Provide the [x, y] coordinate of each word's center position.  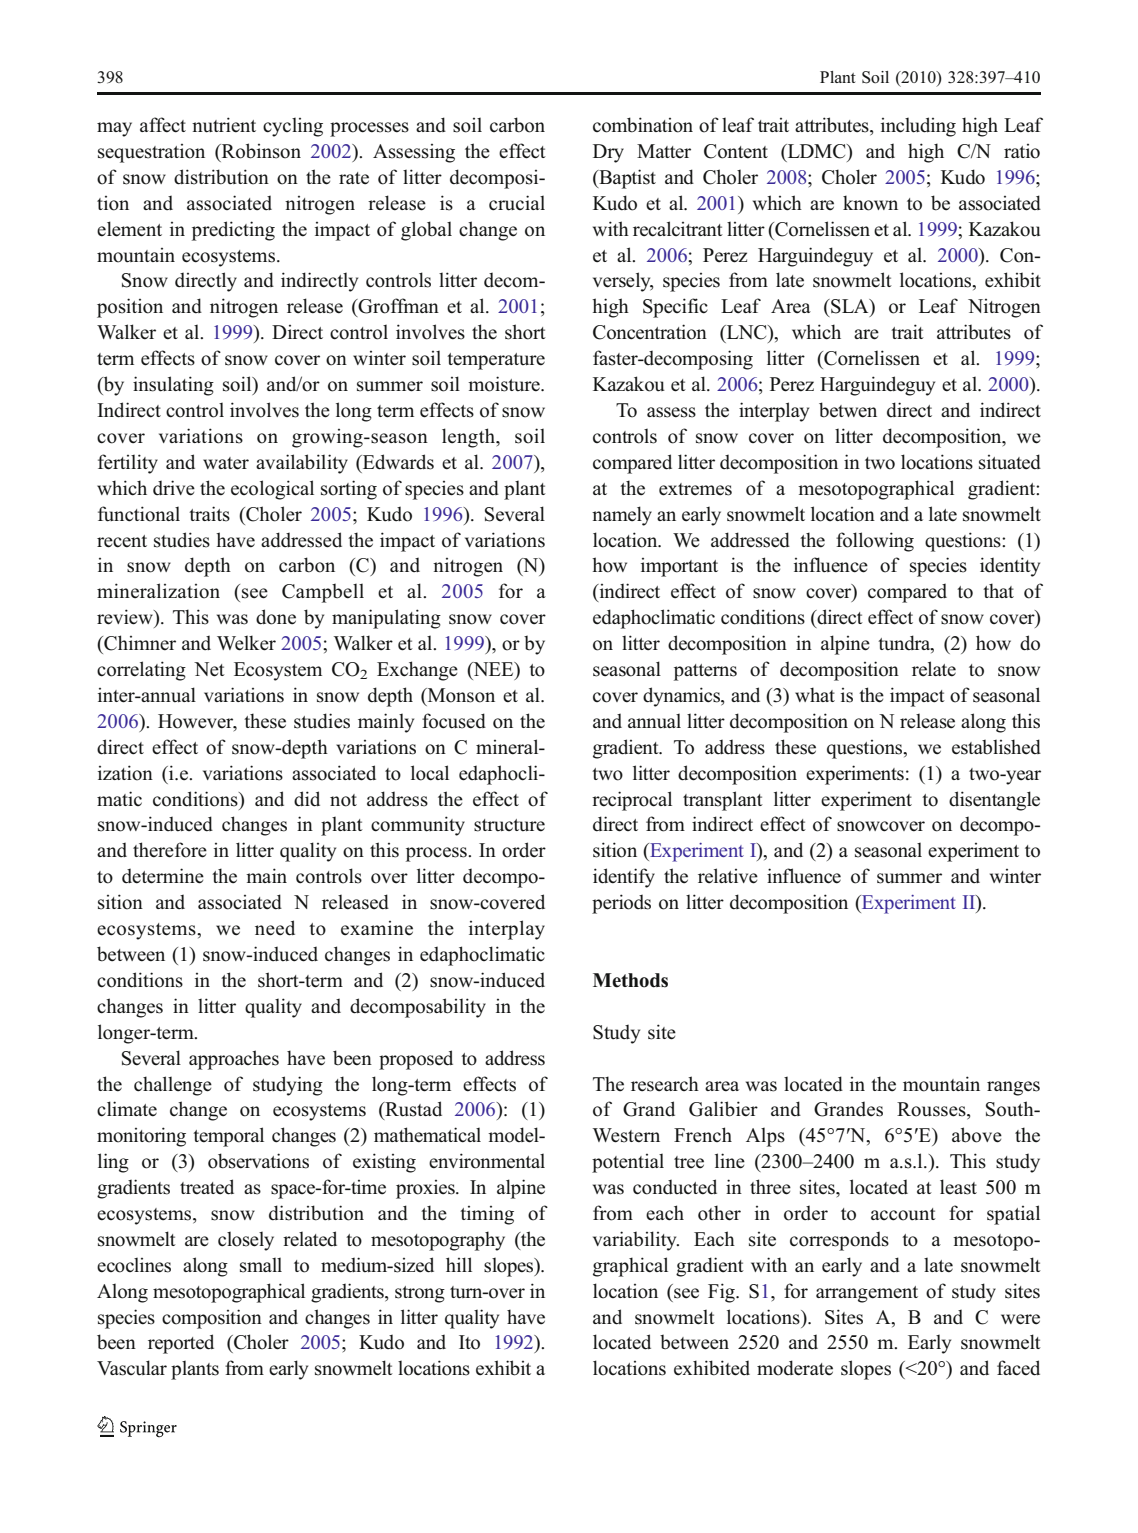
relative [728, 876]
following [875, 542]
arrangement [867, 1294]
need [275, 928]
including [918, 127]
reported [181, 1344]
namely [622, 516]
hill [459, 1264]
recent [122, 541]
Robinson [260, 151]
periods [621, 904]
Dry [608, 153]
